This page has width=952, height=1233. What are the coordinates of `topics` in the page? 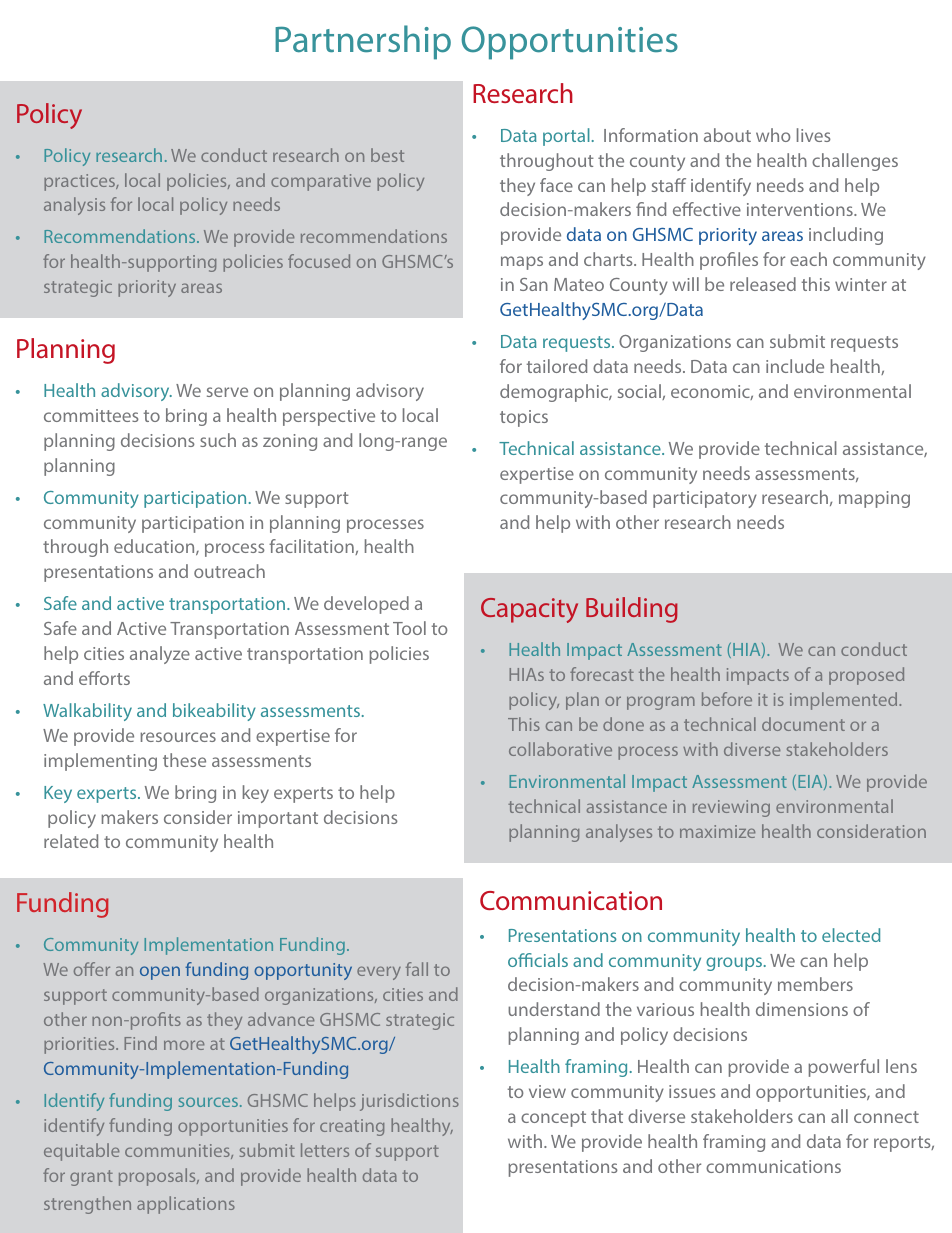 It's located at (524, 418).
